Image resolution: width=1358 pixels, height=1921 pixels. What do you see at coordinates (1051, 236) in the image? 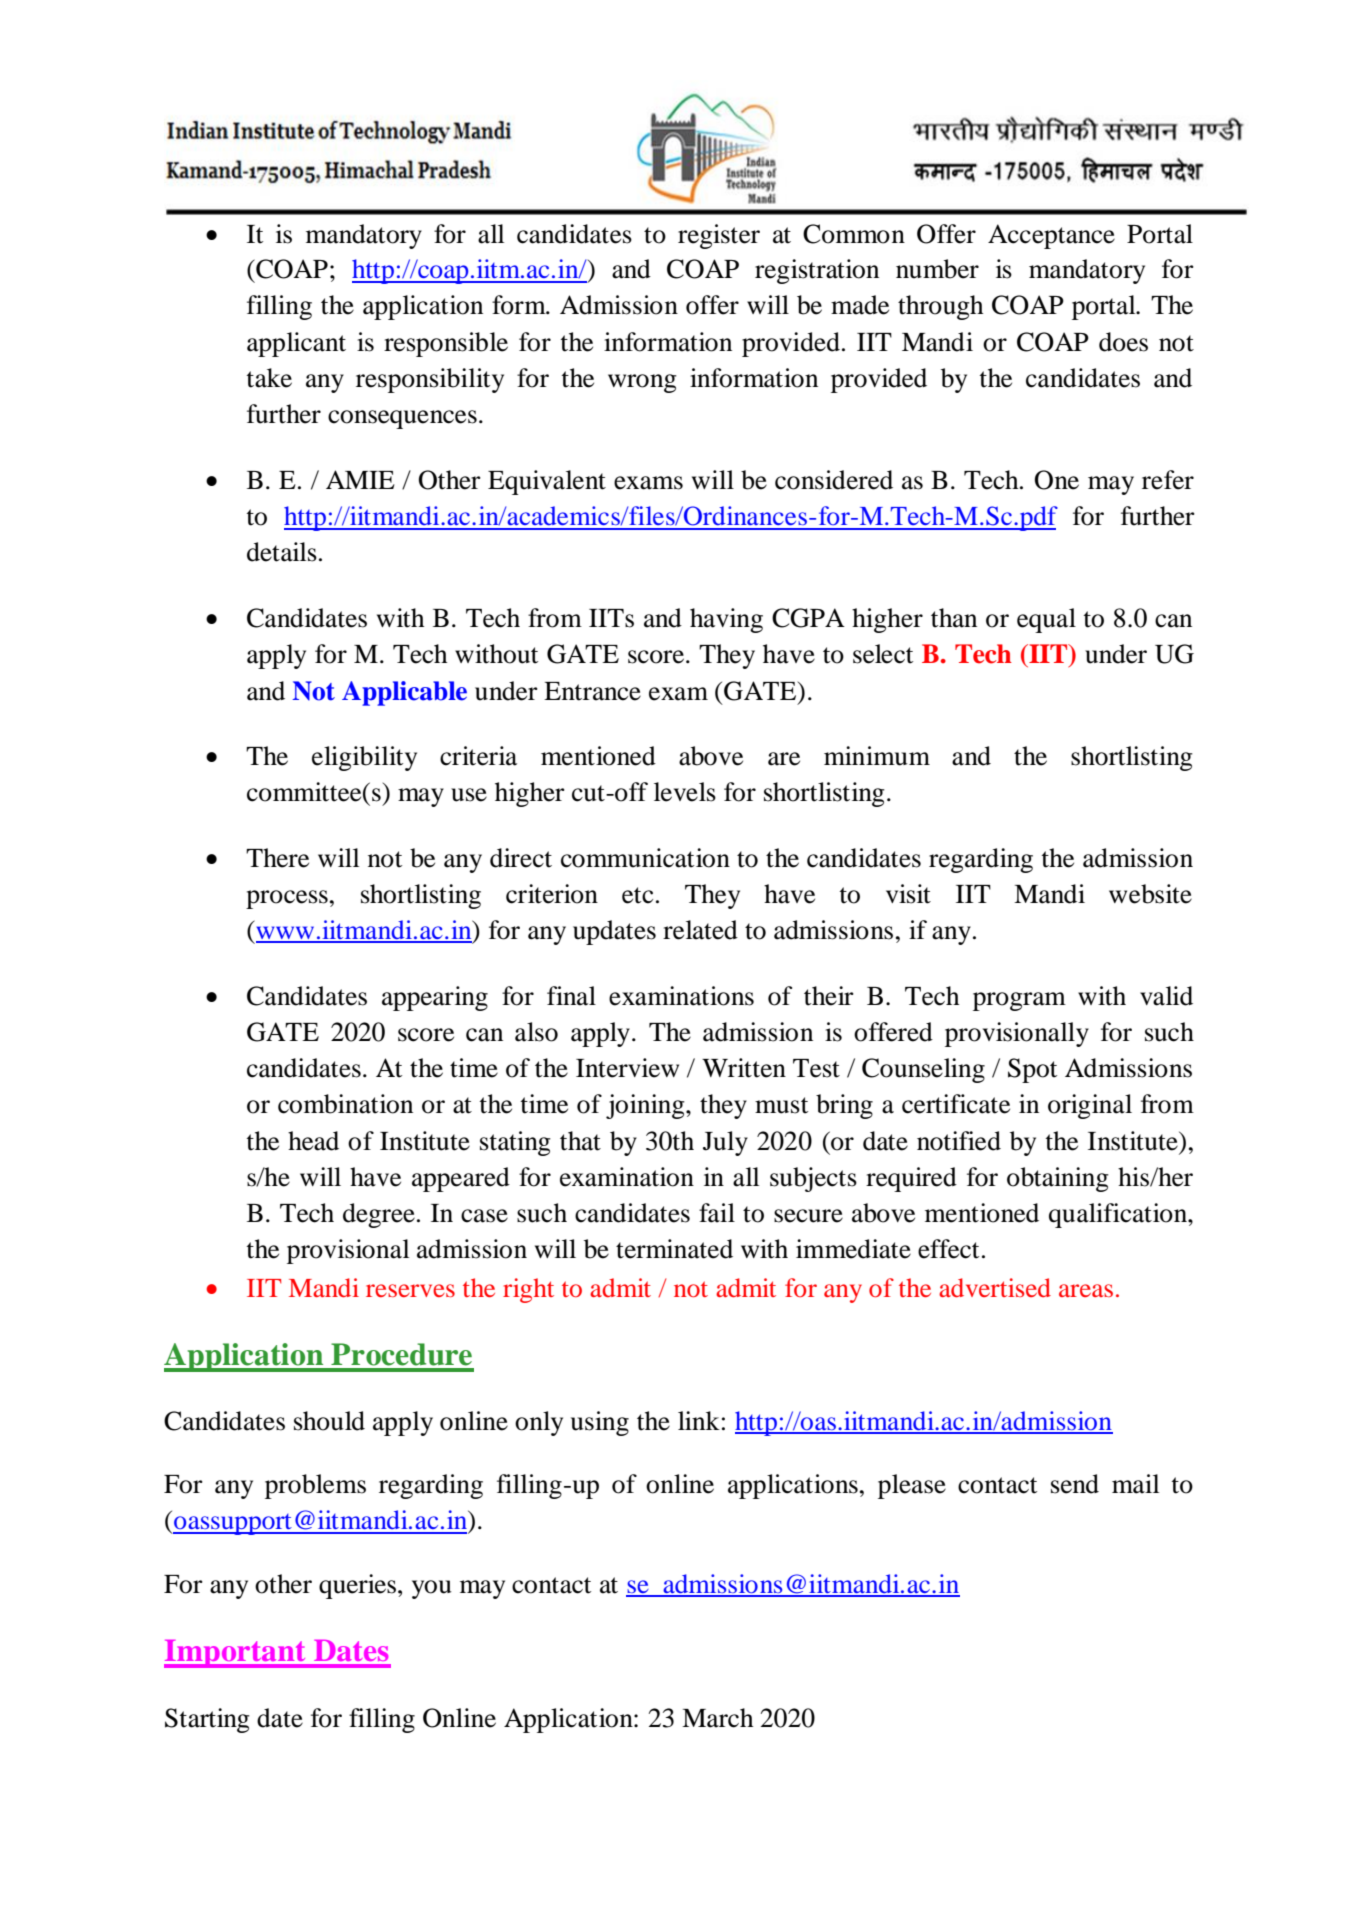
I see `Acceptance` at bounding box center [1051, 236].
